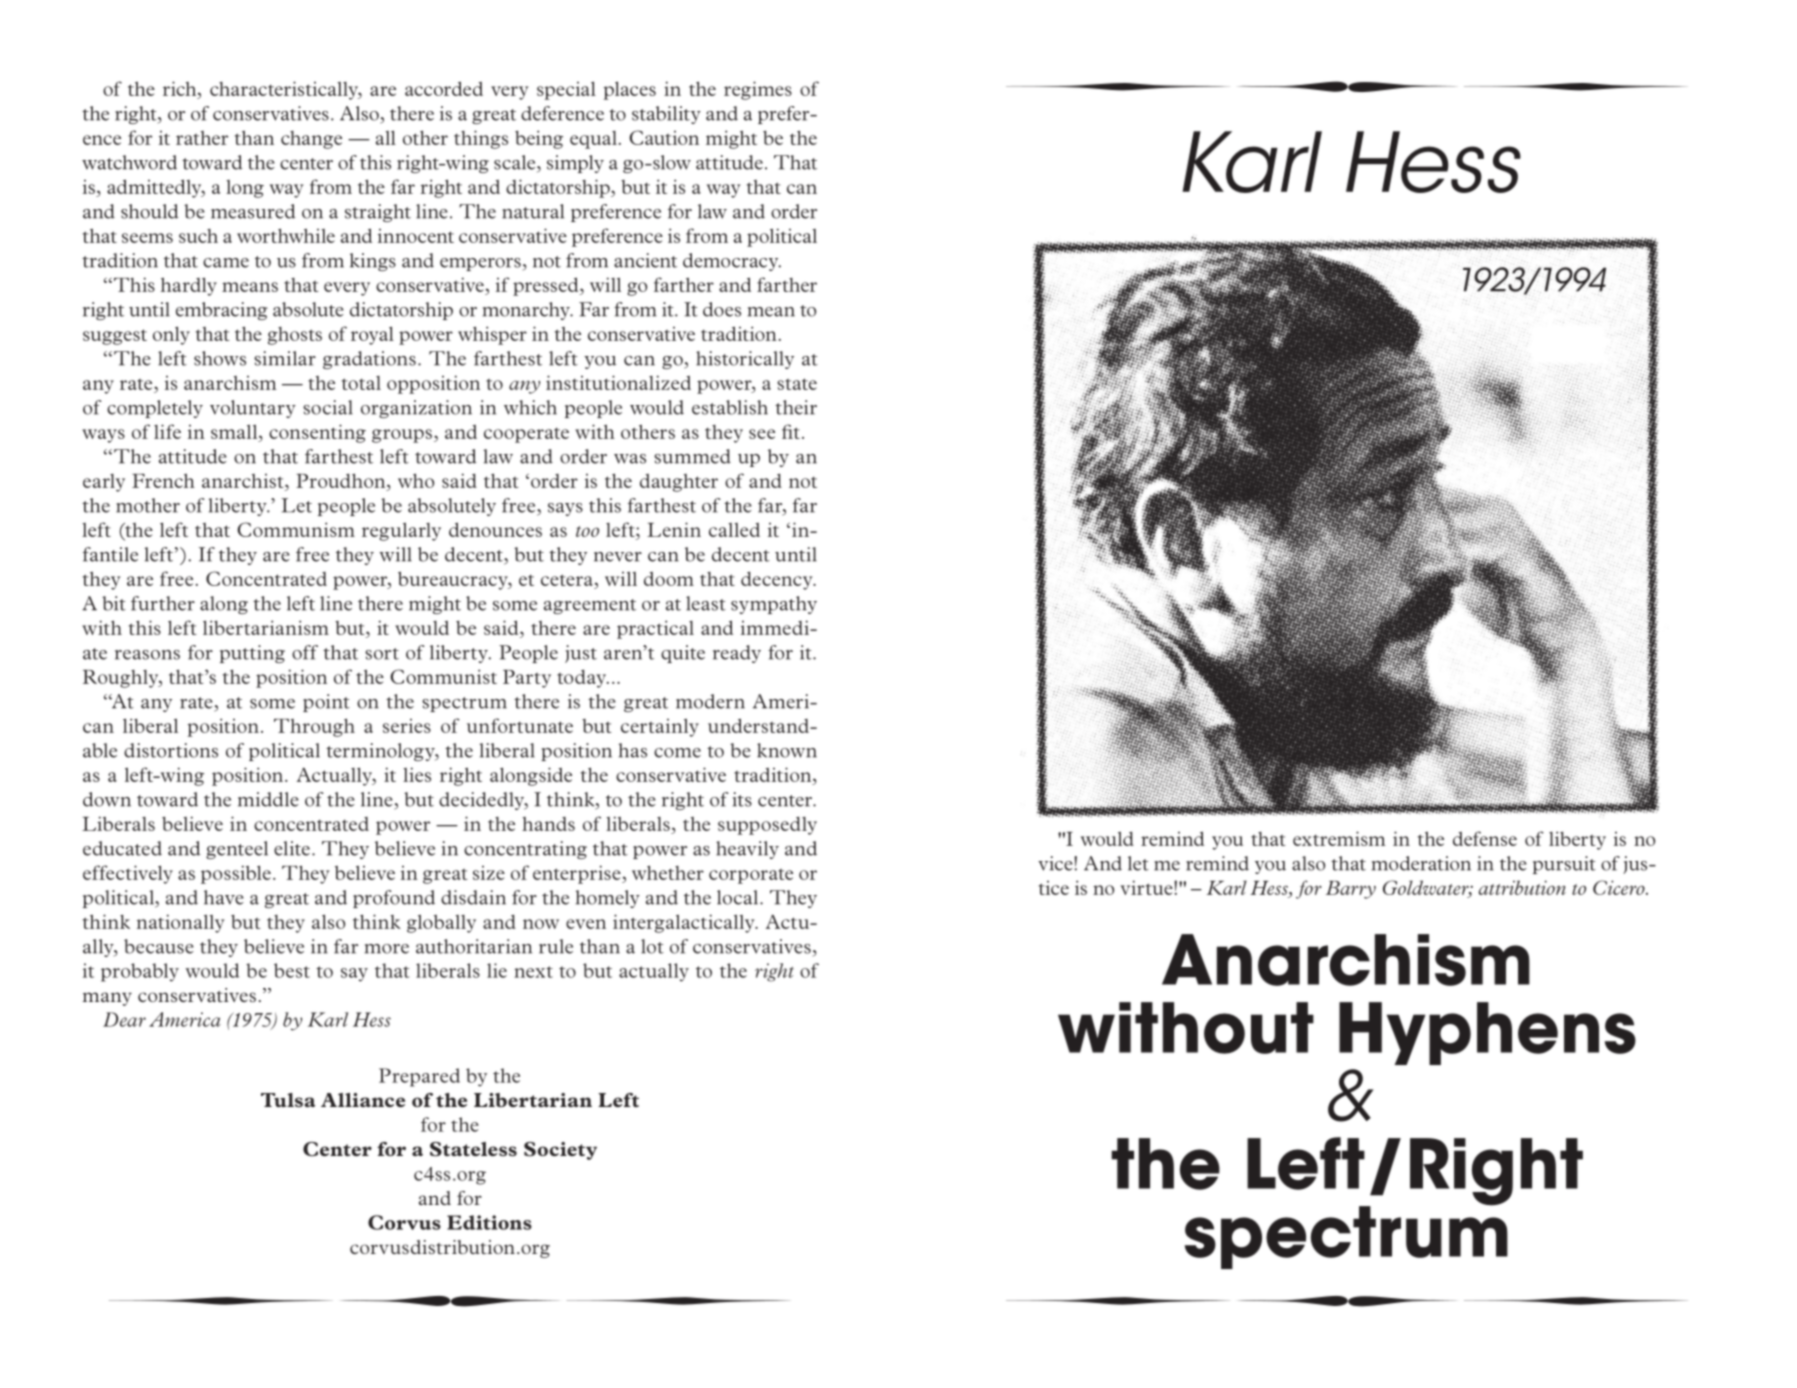  I want to click on Society, so click(560, 1151).
